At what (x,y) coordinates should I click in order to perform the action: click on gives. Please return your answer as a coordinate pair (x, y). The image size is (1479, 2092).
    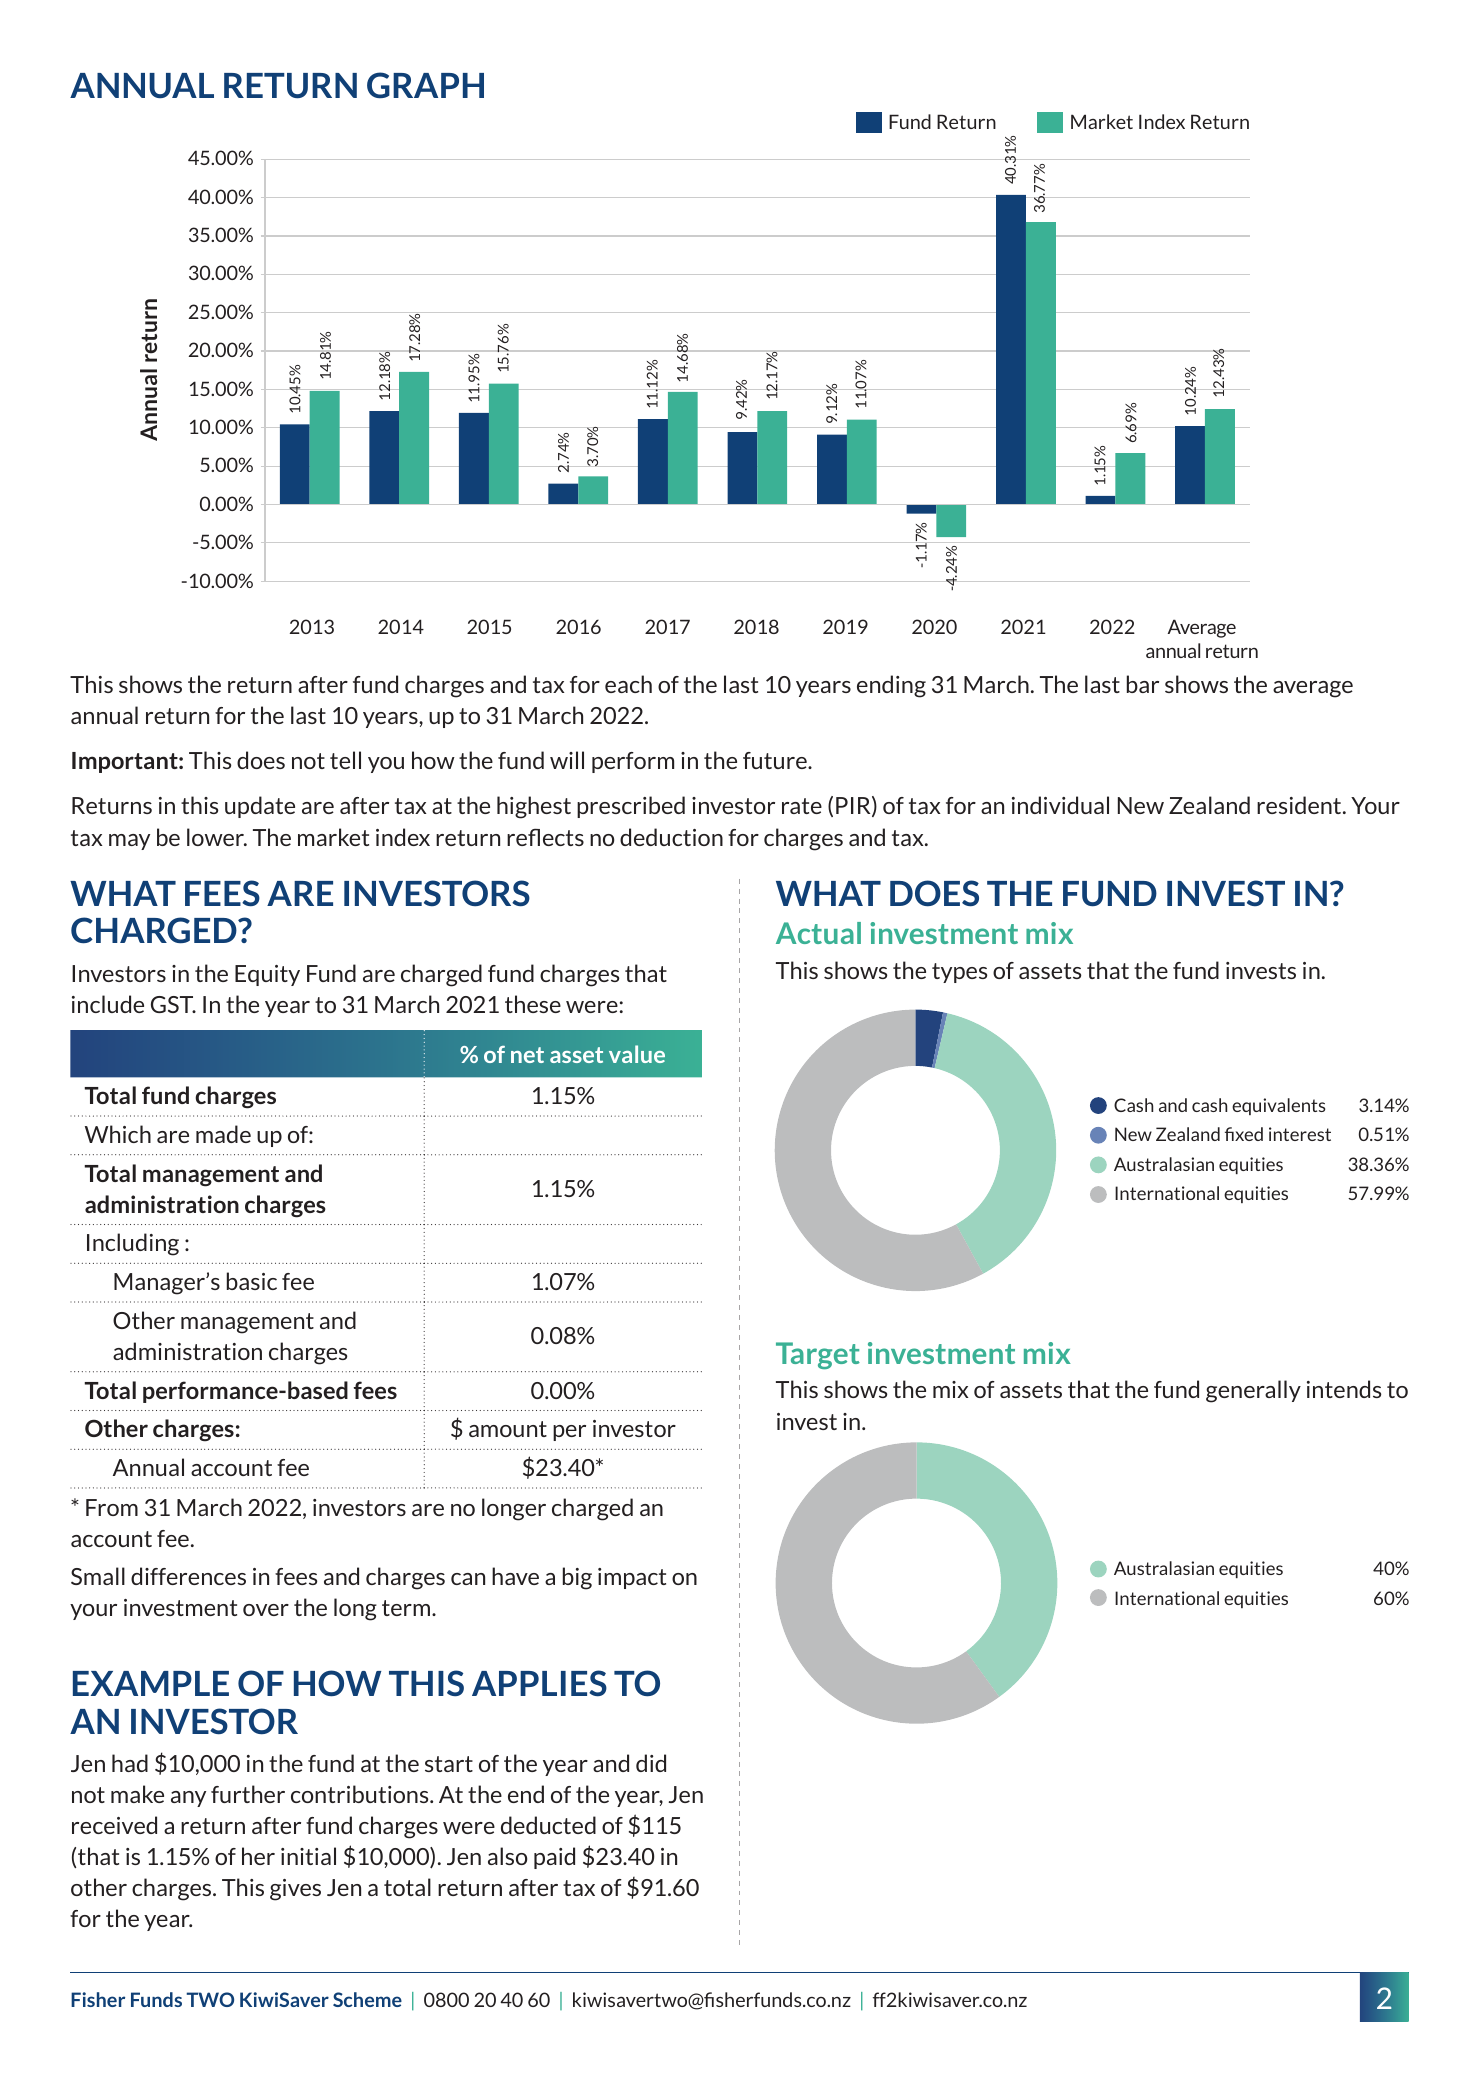
    Looking at the image, I should click on (295, 1890).
